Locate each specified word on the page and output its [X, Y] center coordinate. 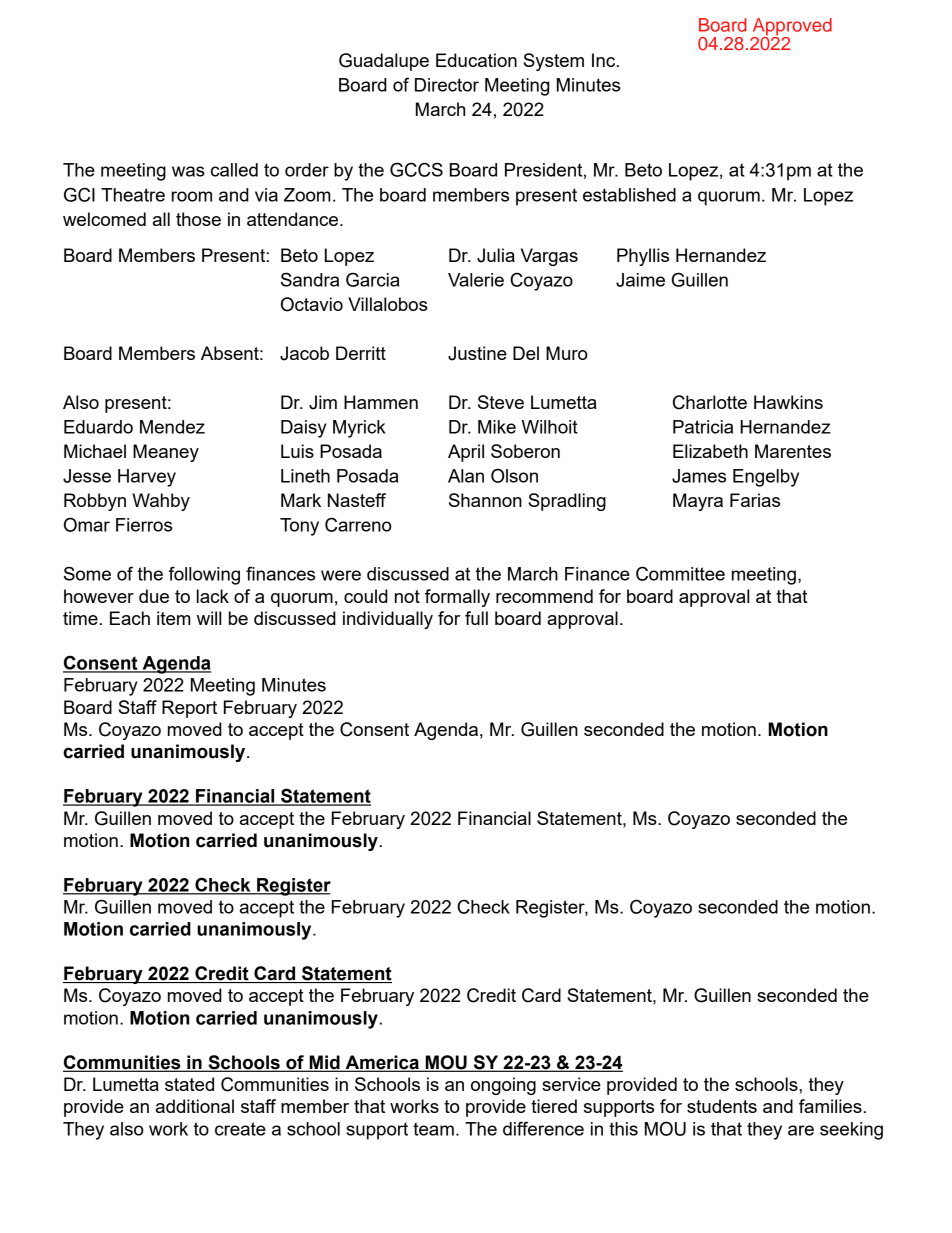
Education [476, 60]
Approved [792, 28]
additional [195, 1106]
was [188, 171]
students [722, 1106]
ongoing [503, 1086]
